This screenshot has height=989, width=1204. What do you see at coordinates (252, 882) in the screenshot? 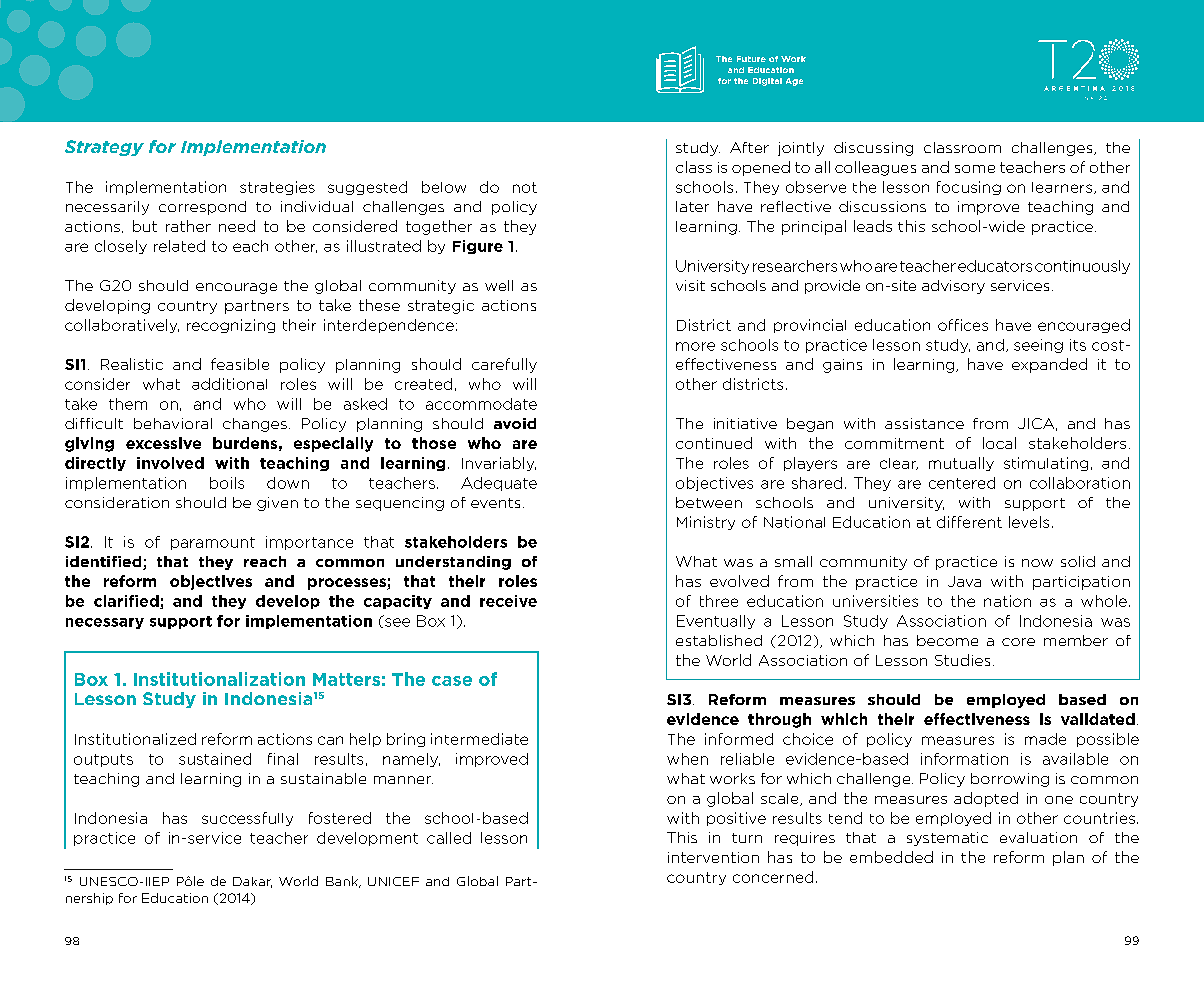
I see `Dakar` at bounding box center [252, 882].
